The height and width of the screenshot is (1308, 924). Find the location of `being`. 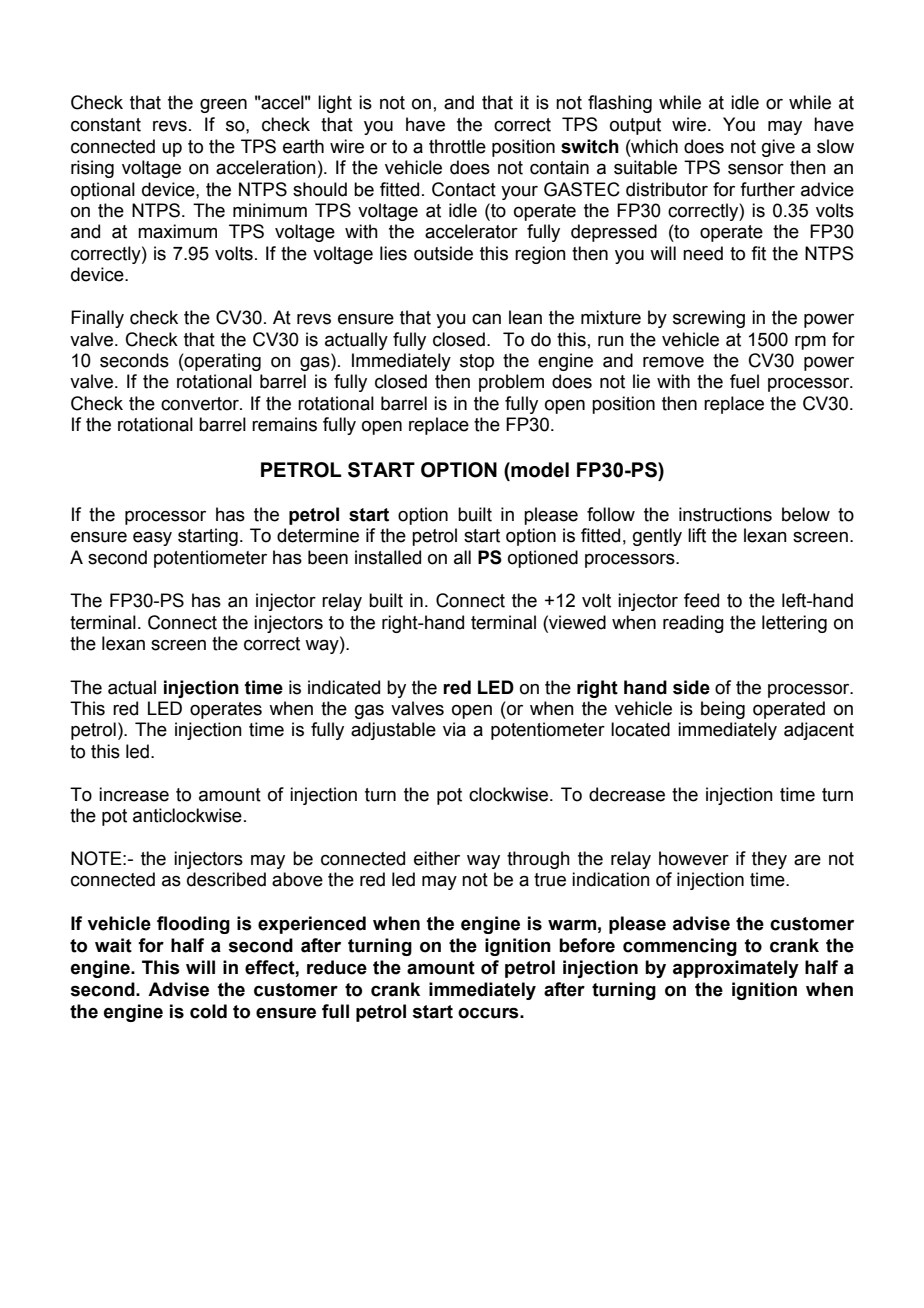

being is located at coordinates (723, 710).
